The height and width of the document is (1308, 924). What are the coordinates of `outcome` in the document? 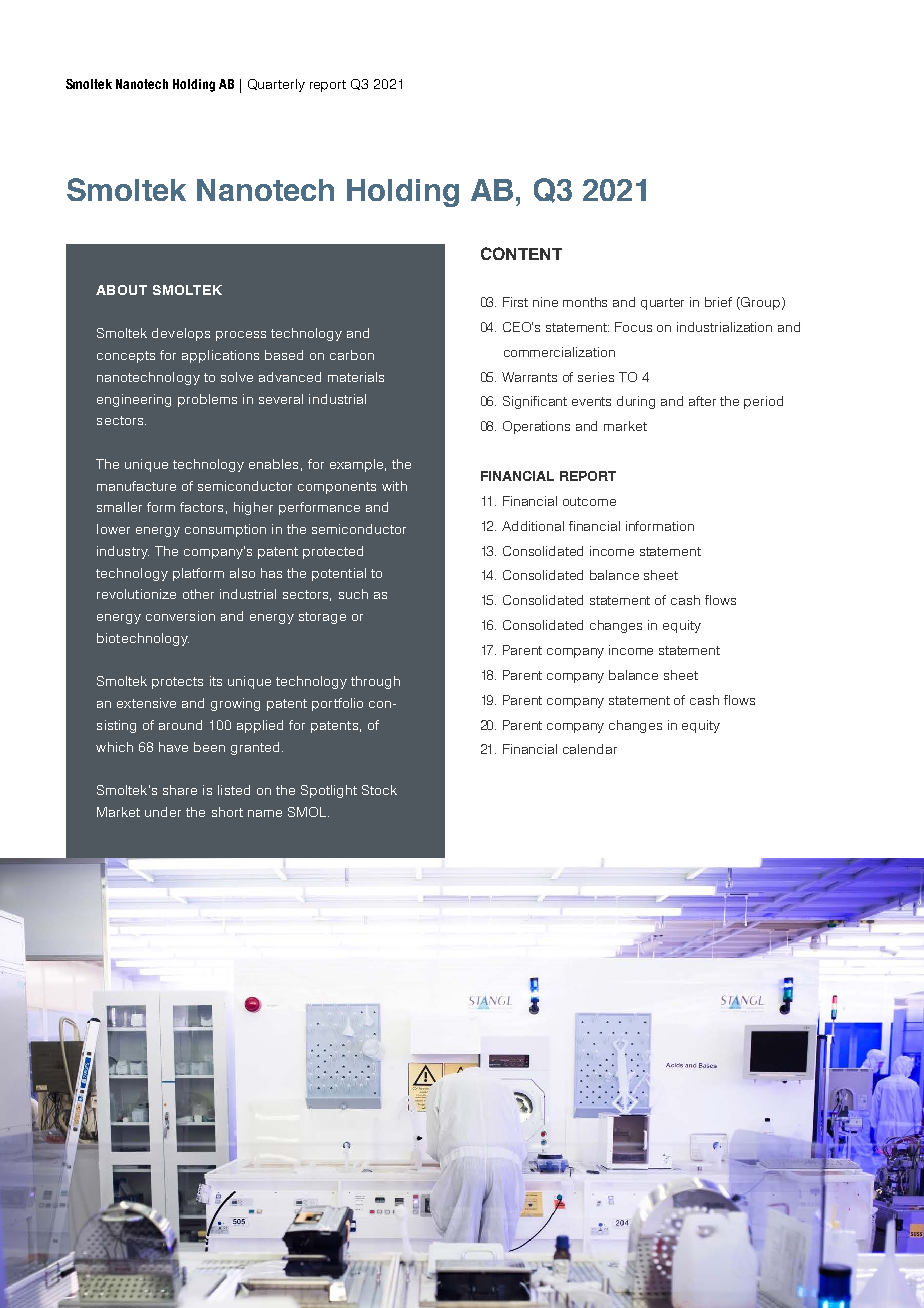 It's located at (589, 501).
